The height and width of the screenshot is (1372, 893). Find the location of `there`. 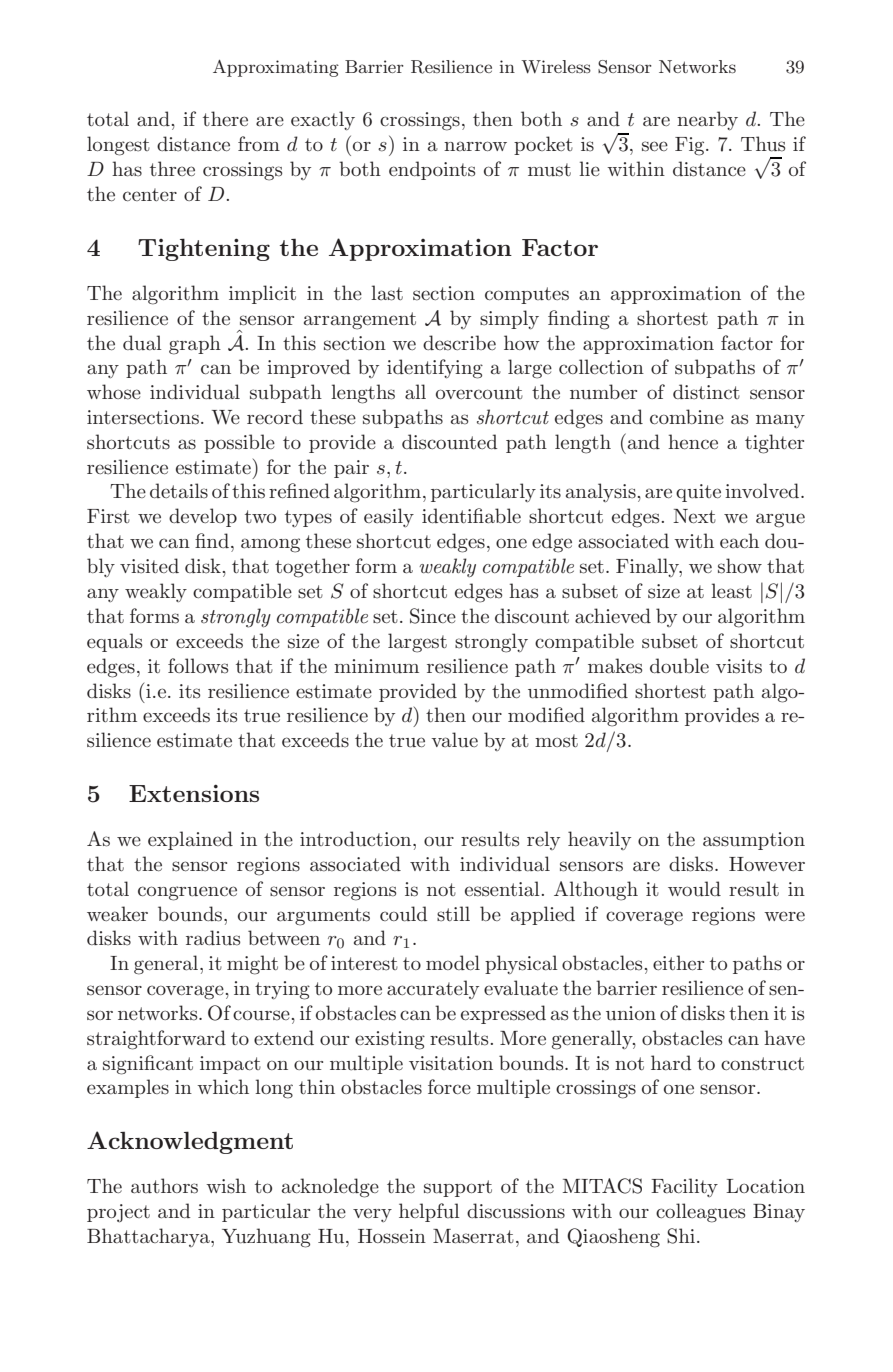

there is located at coordinates (225, 118).
